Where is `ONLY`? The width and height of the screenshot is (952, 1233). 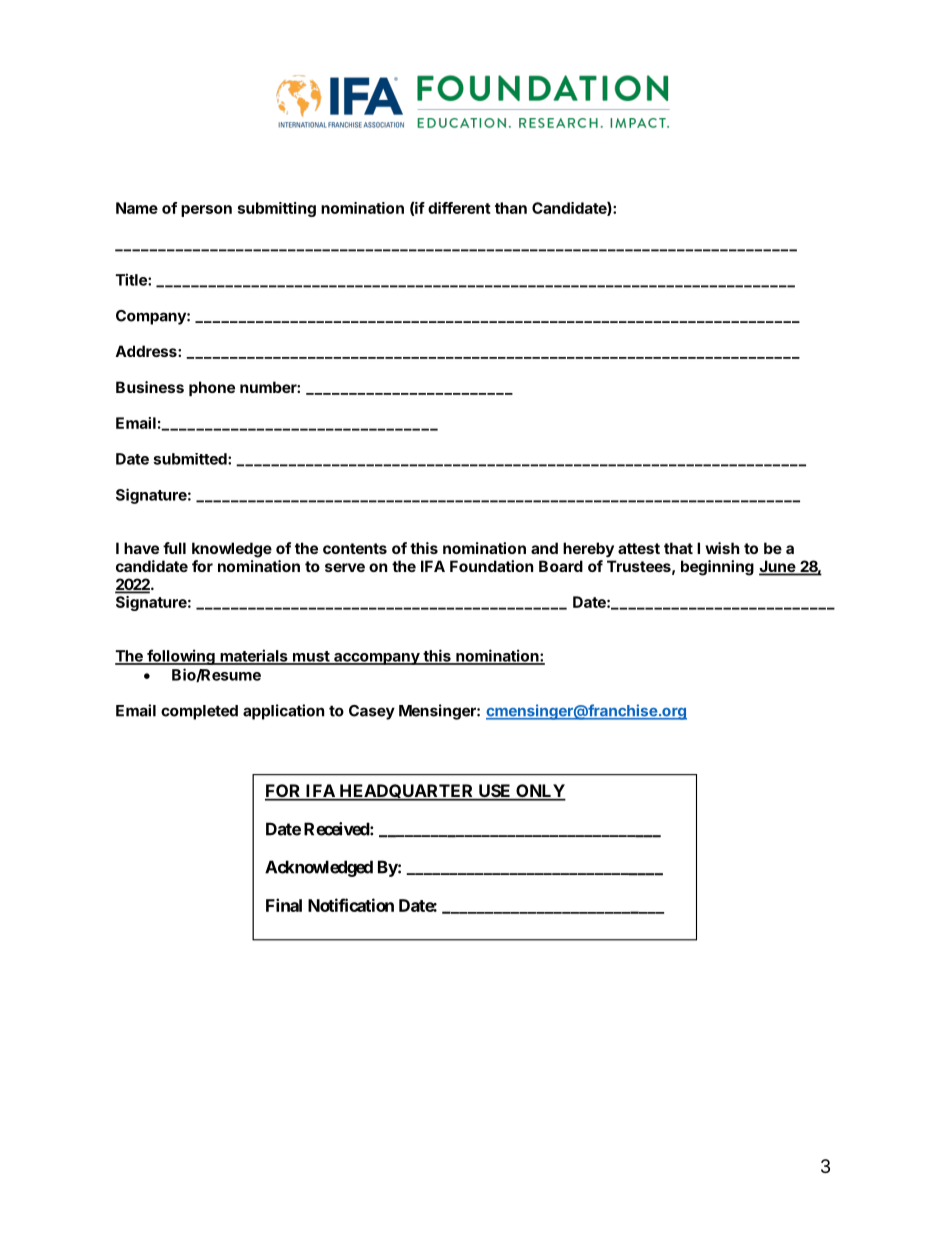 ONLY is located at coordinates (540, 792).
